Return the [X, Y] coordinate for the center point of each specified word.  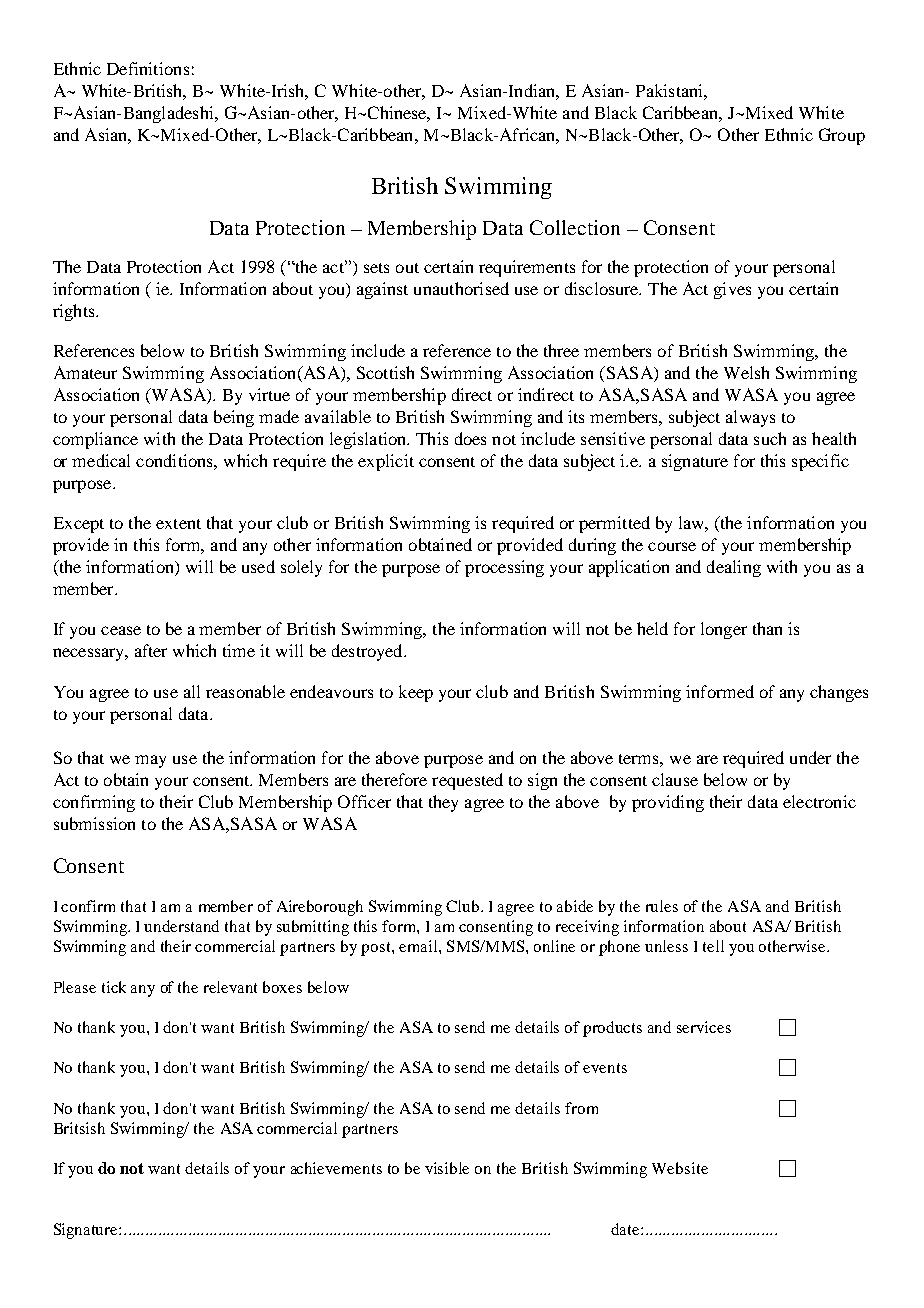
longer [724, 630]
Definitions [148, 68]
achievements [336, 1168]
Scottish [385, 372]
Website [680, 1168]
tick [114, 987]
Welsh [746, 372]
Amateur [85, 372]
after [151, 650]
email [419, 946]
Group [842, 136]
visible [447, 1168]
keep [416, 693]
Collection [575, 227]
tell [713, 946]
